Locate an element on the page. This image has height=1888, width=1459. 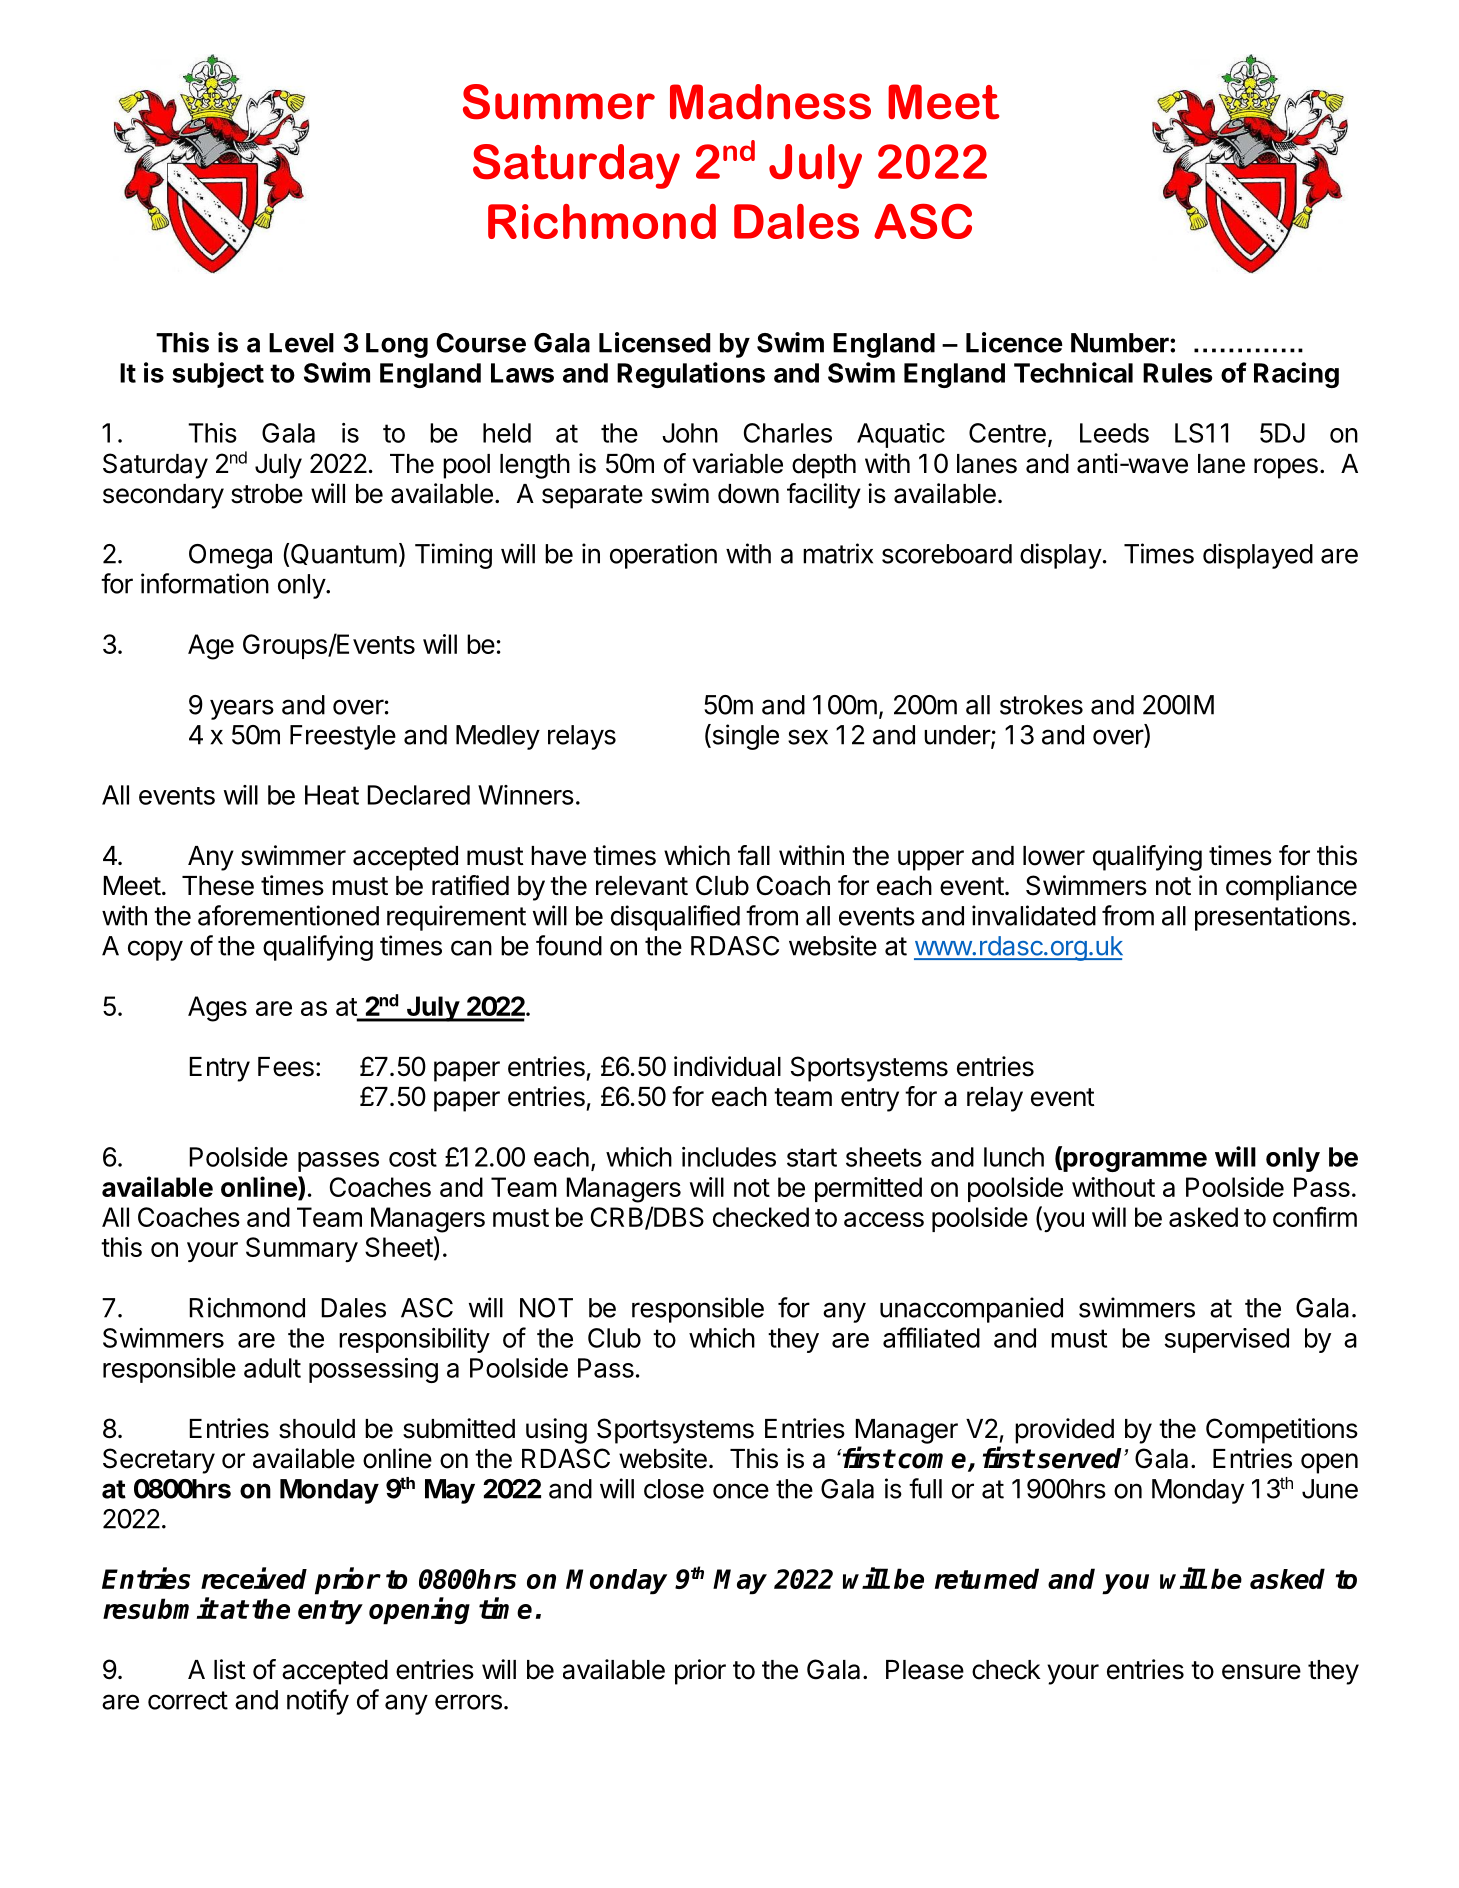
Number is located at coordinates (1121, 343).
